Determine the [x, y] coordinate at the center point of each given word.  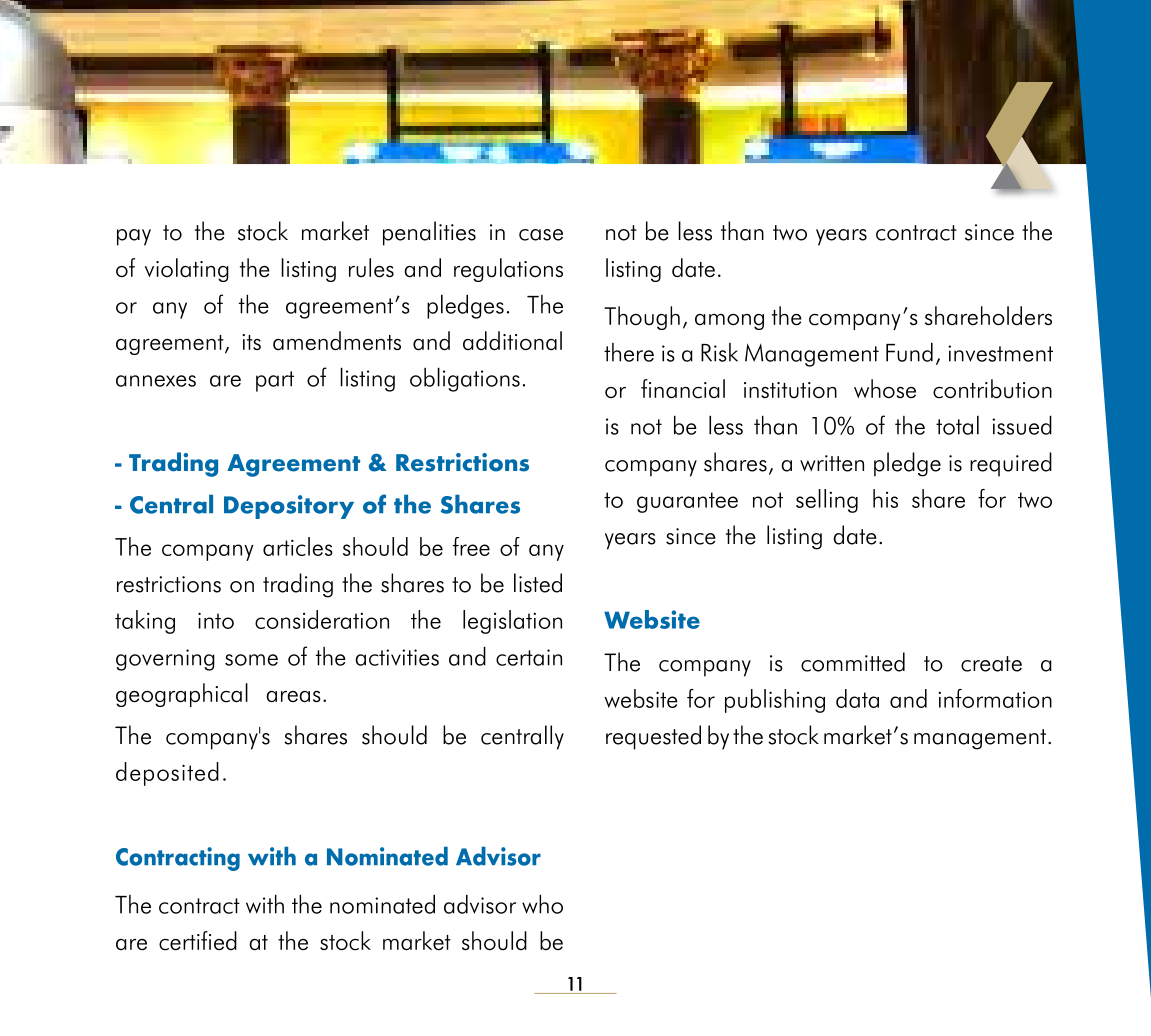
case [541, 235]
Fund [909, 352]
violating [187, 270]
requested [653, 737]
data [857, 698]
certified [198, 941]
